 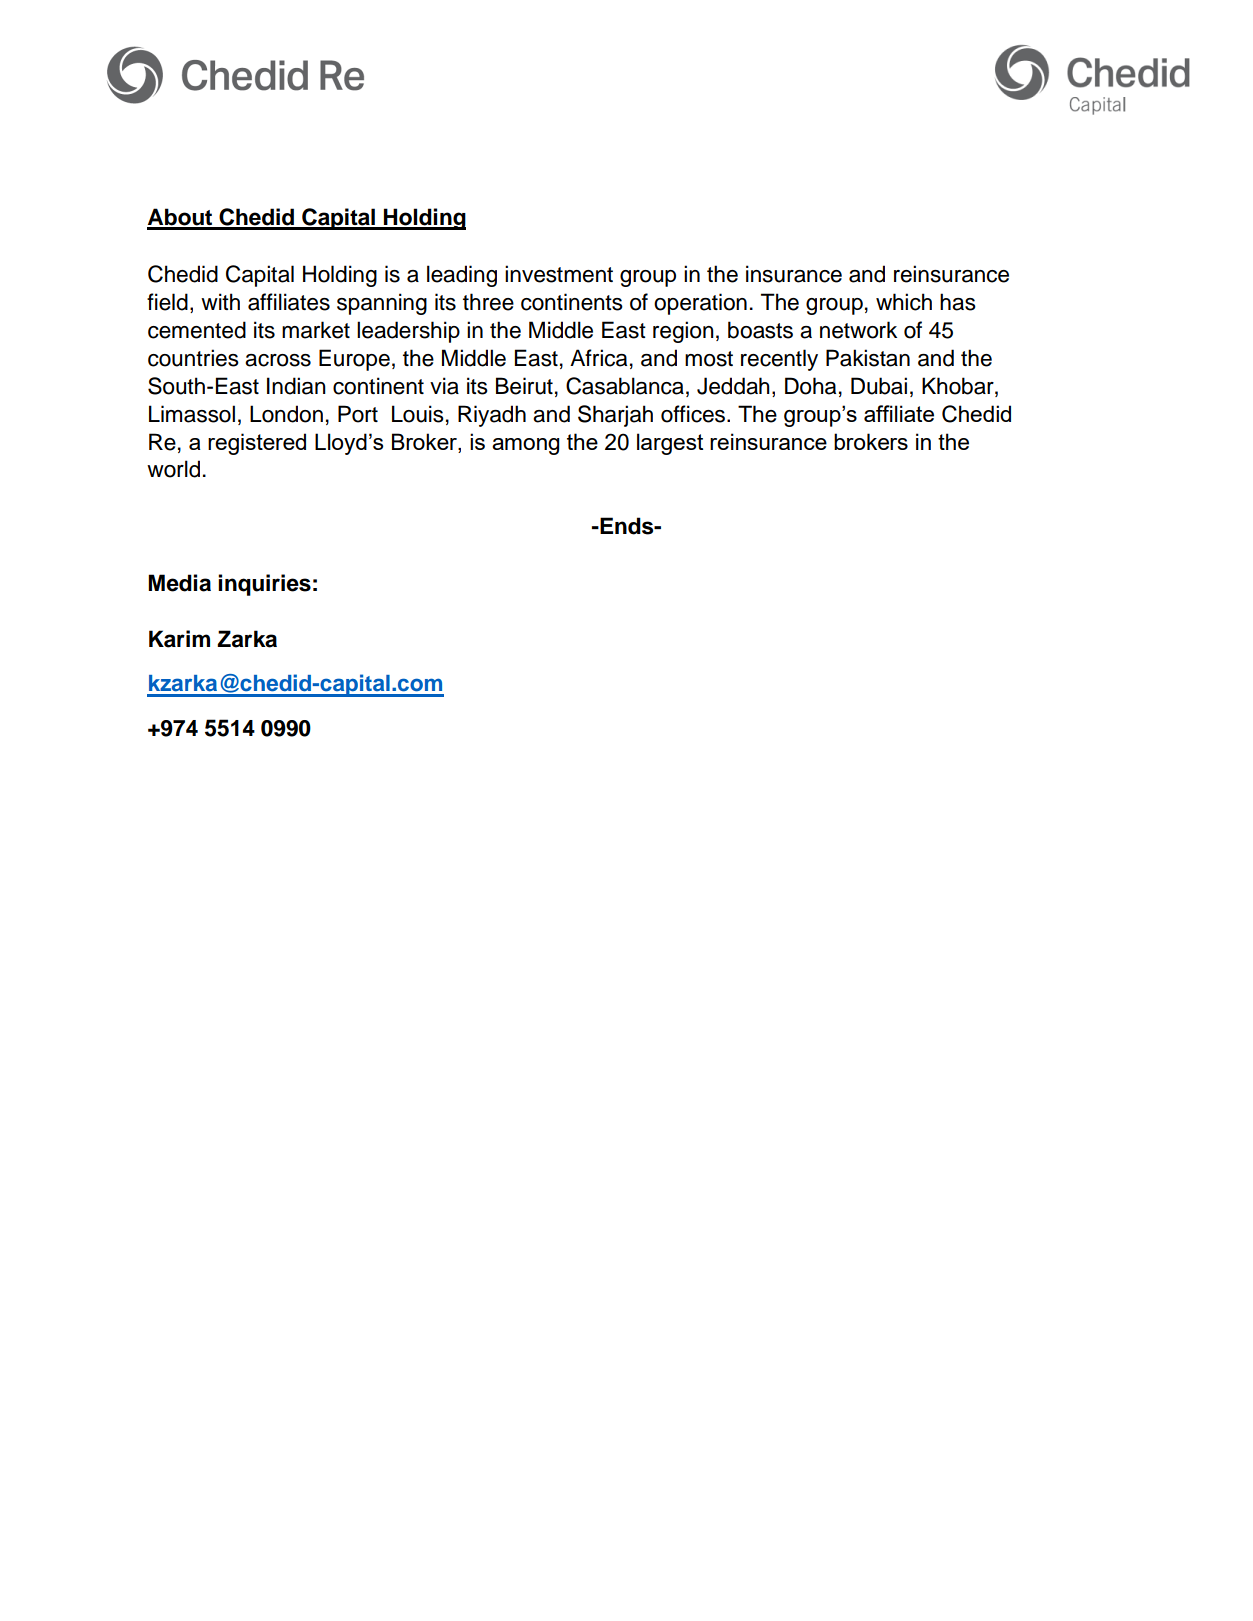 What do you see at coordinates (296, 386) in the page?
I see `Indian` at bounding box center [296, 386].
